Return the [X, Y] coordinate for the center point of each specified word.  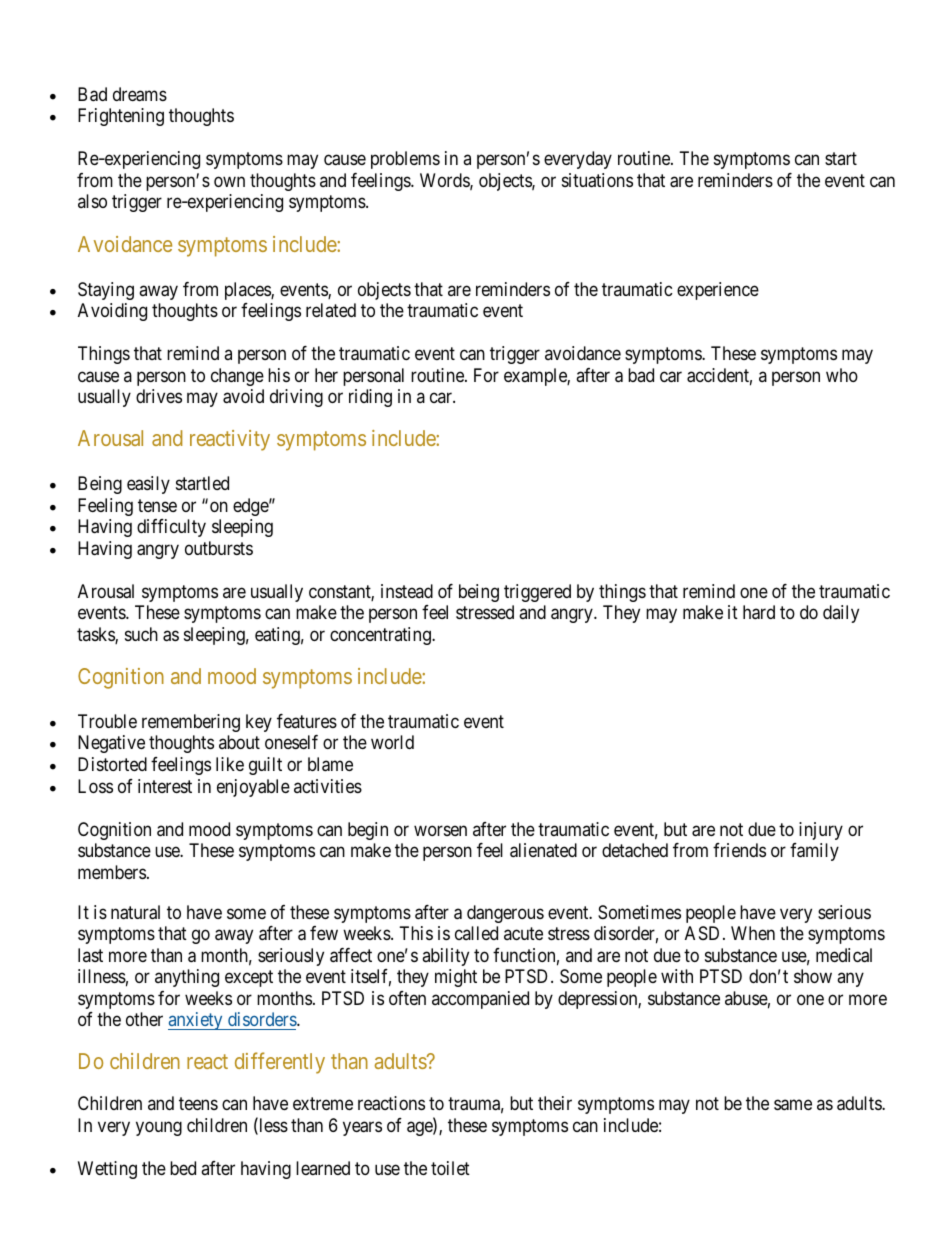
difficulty [171, 528]
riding [370, 398]
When [753, 933]
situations [597, 180]
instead [407, 591]
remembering [191, 723]
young [159, 1128]
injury [821, 831]
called [476, 933]
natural [135, 912]
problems [405, 160]
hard [759, 612]
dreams [140, 94]
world [392, 742]
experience [718, 291]
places [248, 291]
